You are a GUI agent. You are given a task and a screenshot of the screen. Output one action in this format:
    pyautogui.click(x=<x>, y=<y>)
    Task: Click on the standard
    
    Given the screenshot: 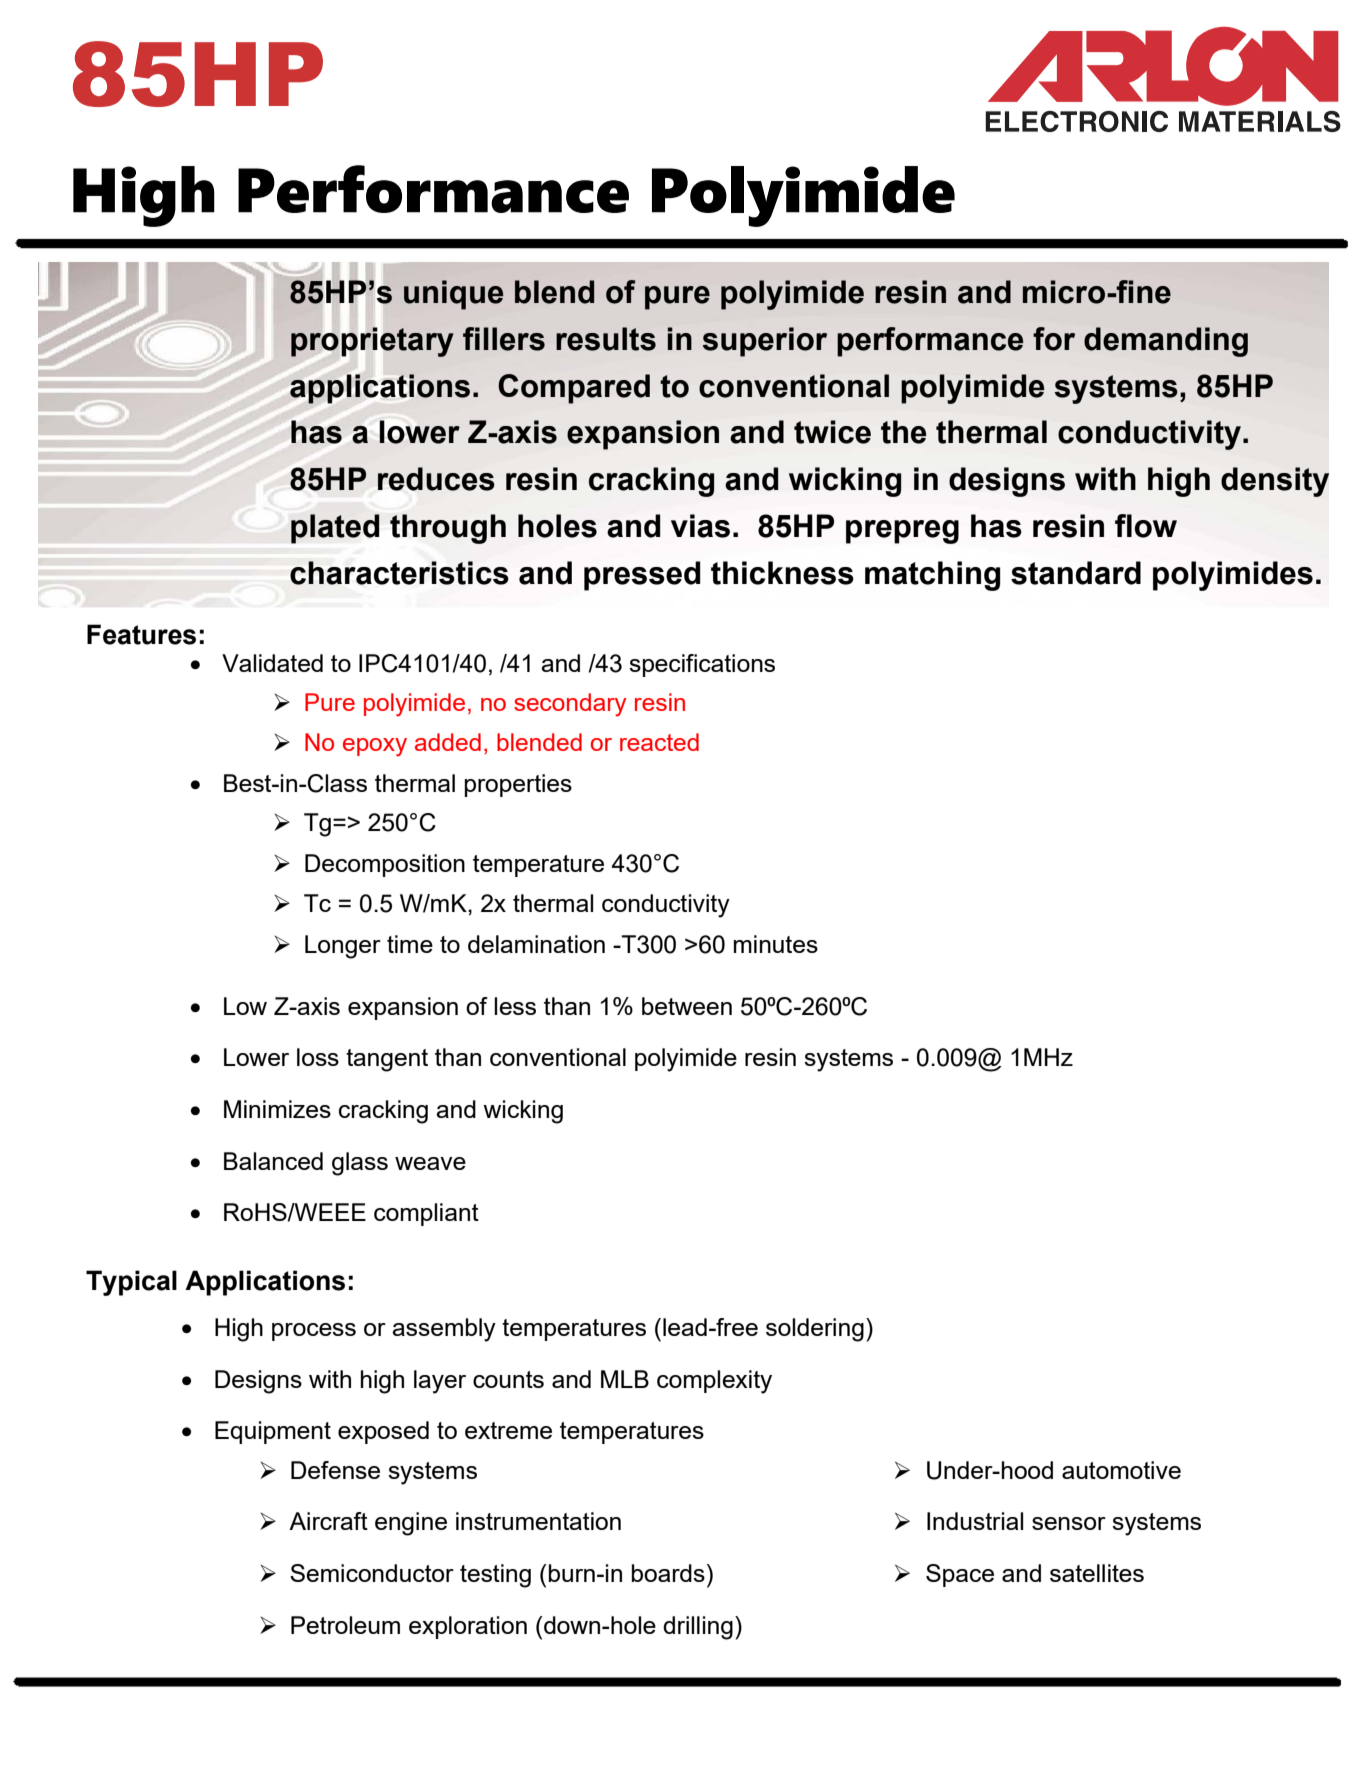 What is the action you would take?
    pyautogui.click(x=1076, y=573)
